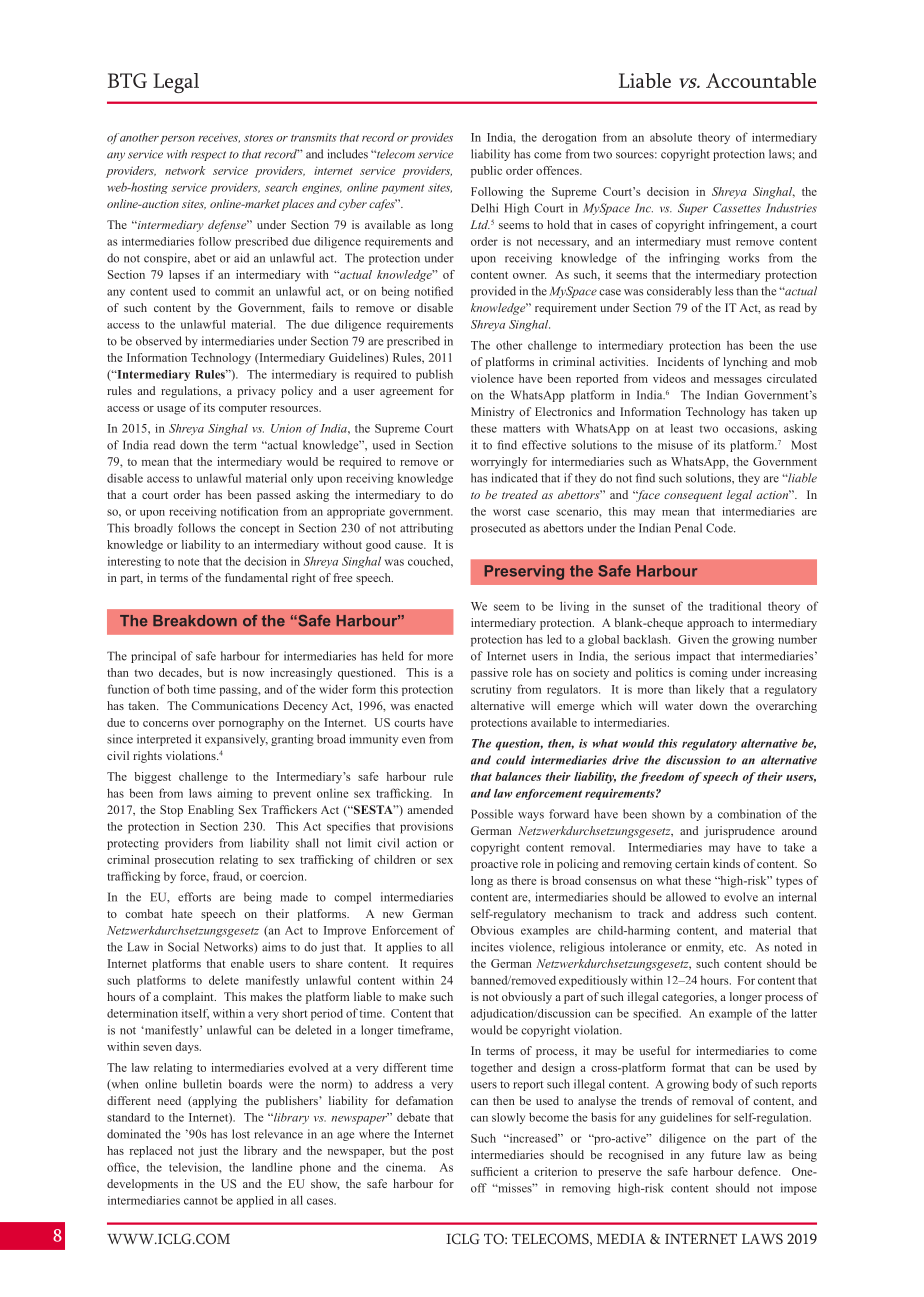 The height and width of the screenshot is (1297, 924). I want to click on principal, so click(153, 657).
